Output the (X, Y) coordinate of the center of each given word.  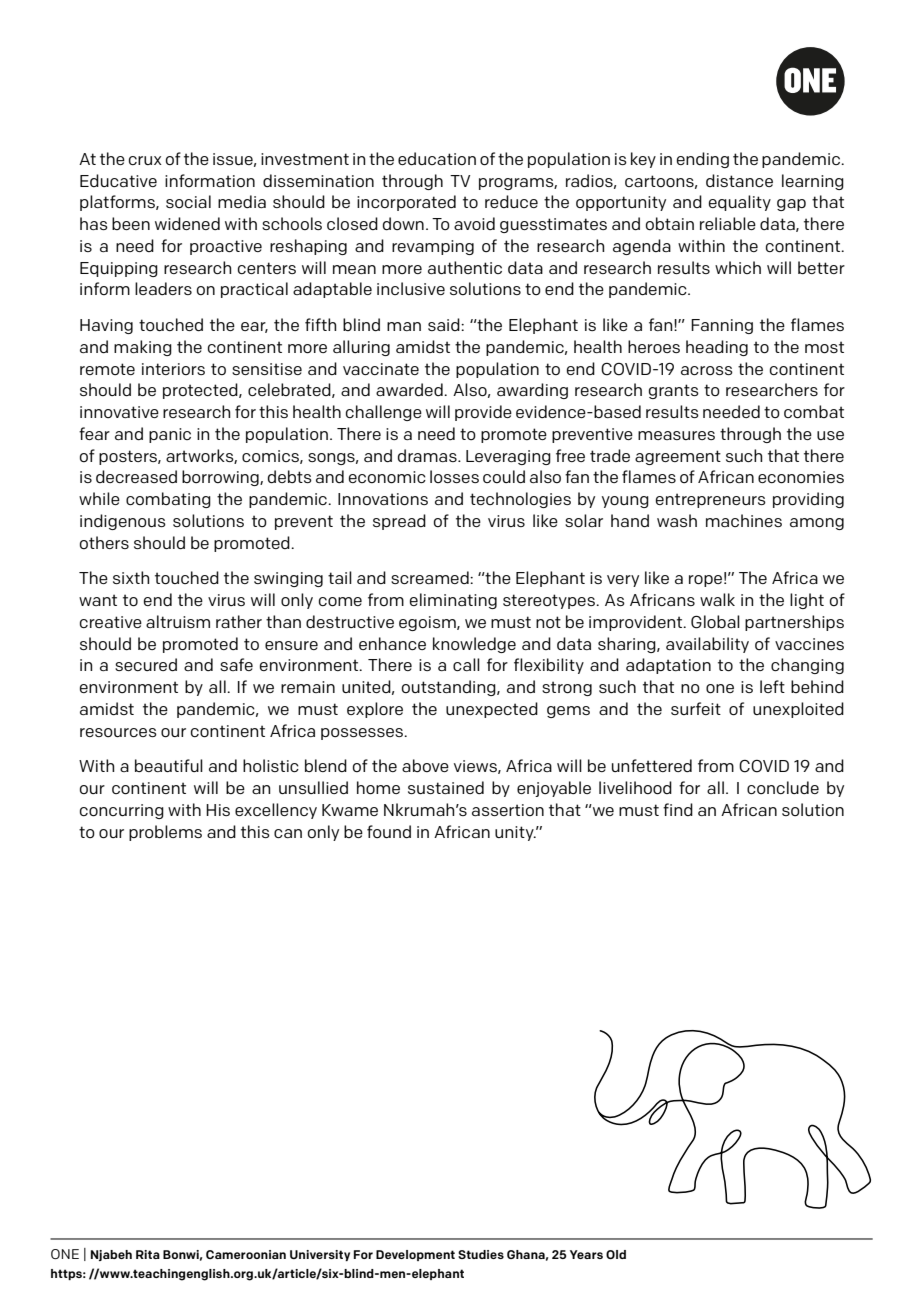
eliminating (453, 601)
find (678, 809)
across (707, 370)
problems (165, 833)
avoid (474, 224)
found (389, 831)
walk (717, 599)
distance (739, 180)
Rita (148, 1254)
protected (201, 391)
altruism (178, 621)
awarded (410, 389)
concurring (122, 811)
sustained (446, 787)
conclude (783, 787)
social (188, 201)
